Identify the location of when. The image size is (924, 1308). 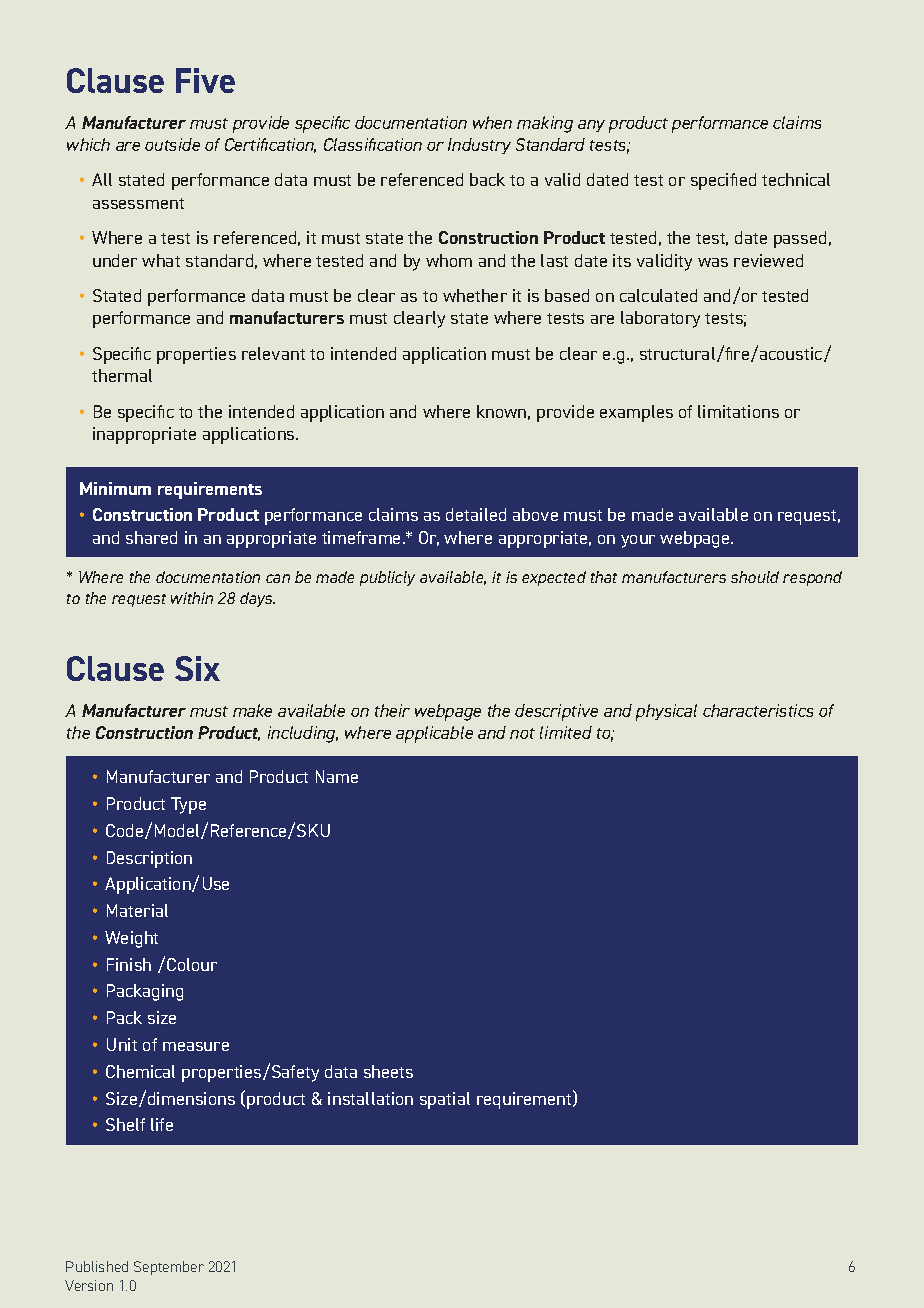
(492, 122).
